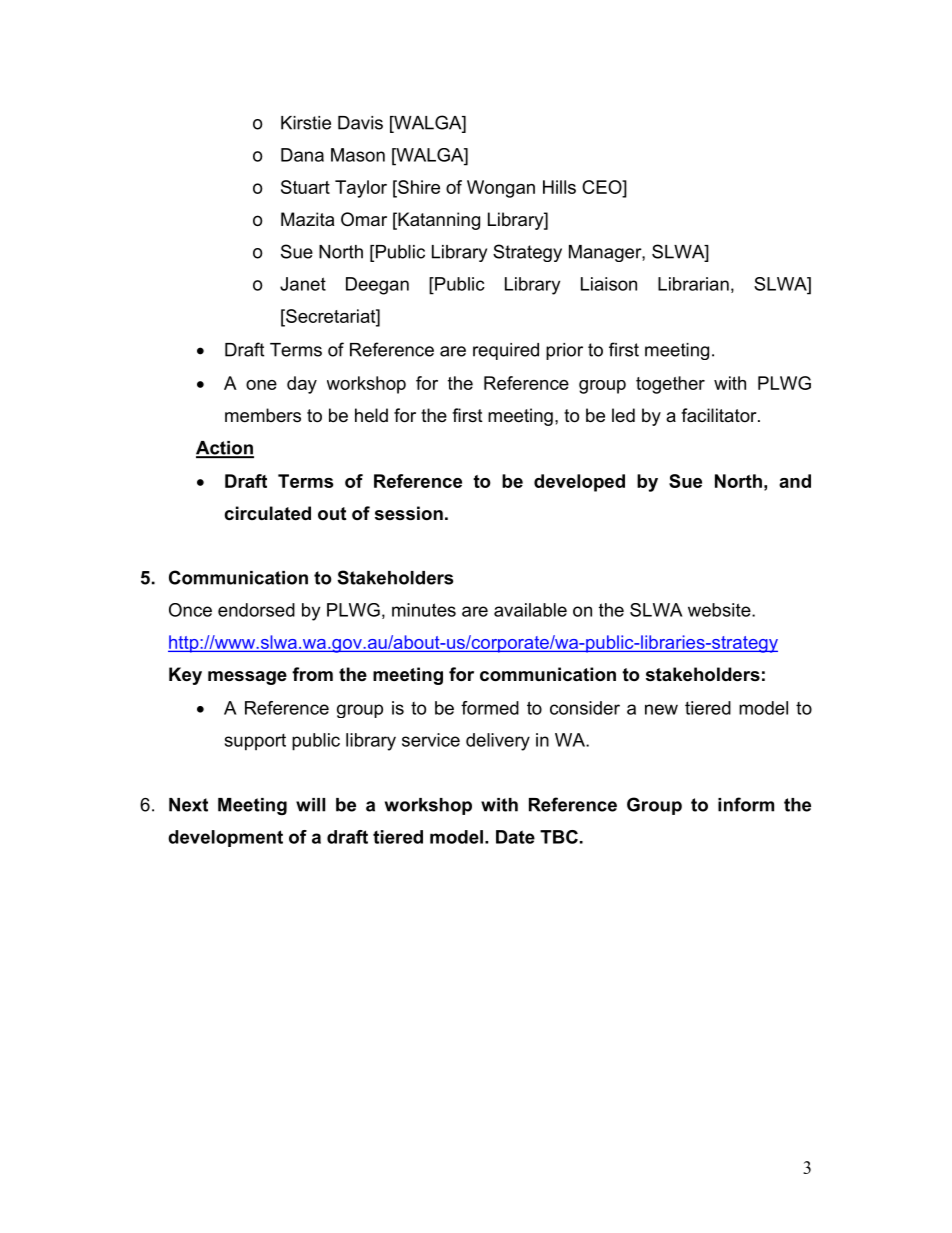 This image has height=1233, width=952. I want to click on Date, so click(515, 837).
